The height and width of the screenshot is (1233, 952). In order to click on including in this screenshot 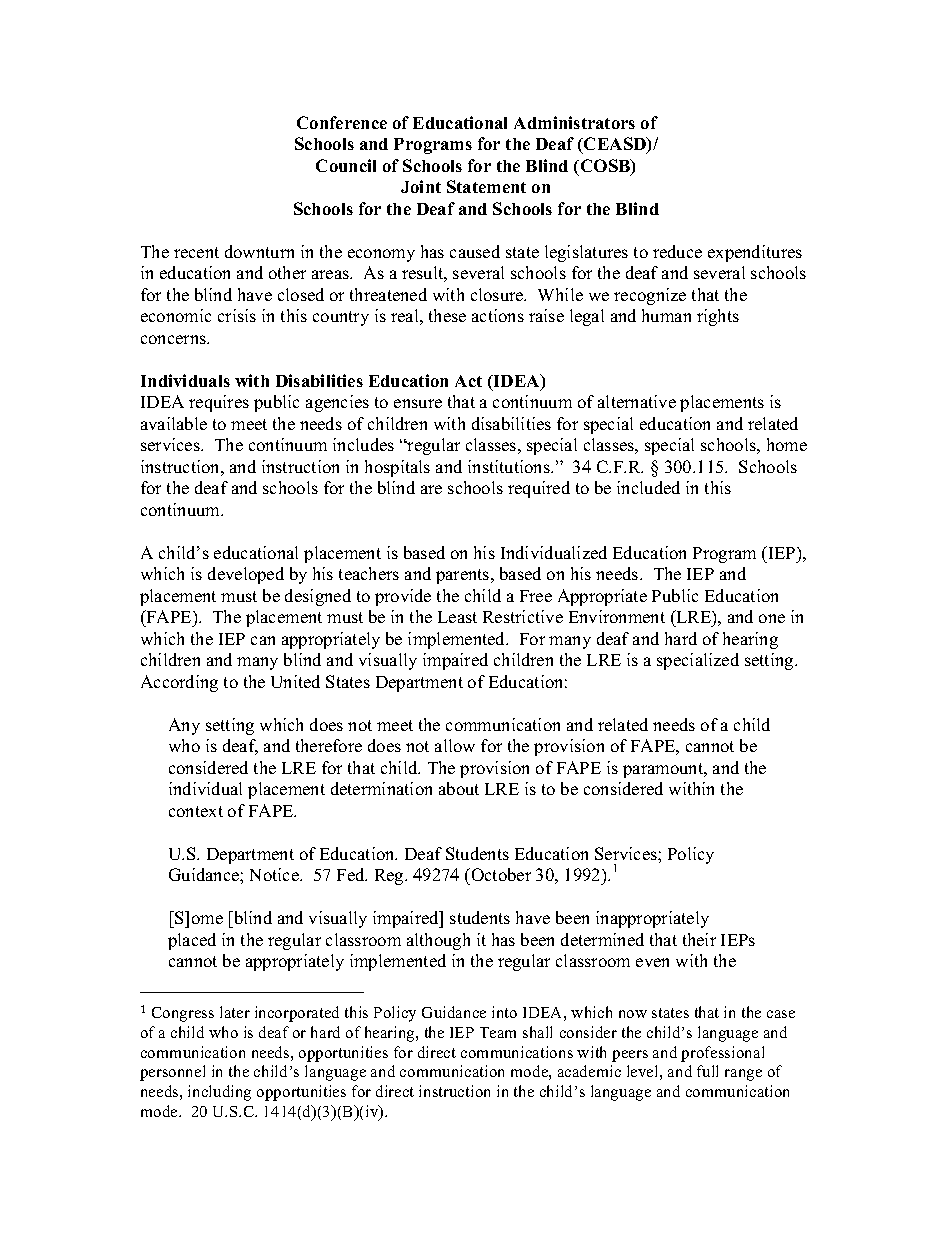, I will do `click(219, 1093)`.
